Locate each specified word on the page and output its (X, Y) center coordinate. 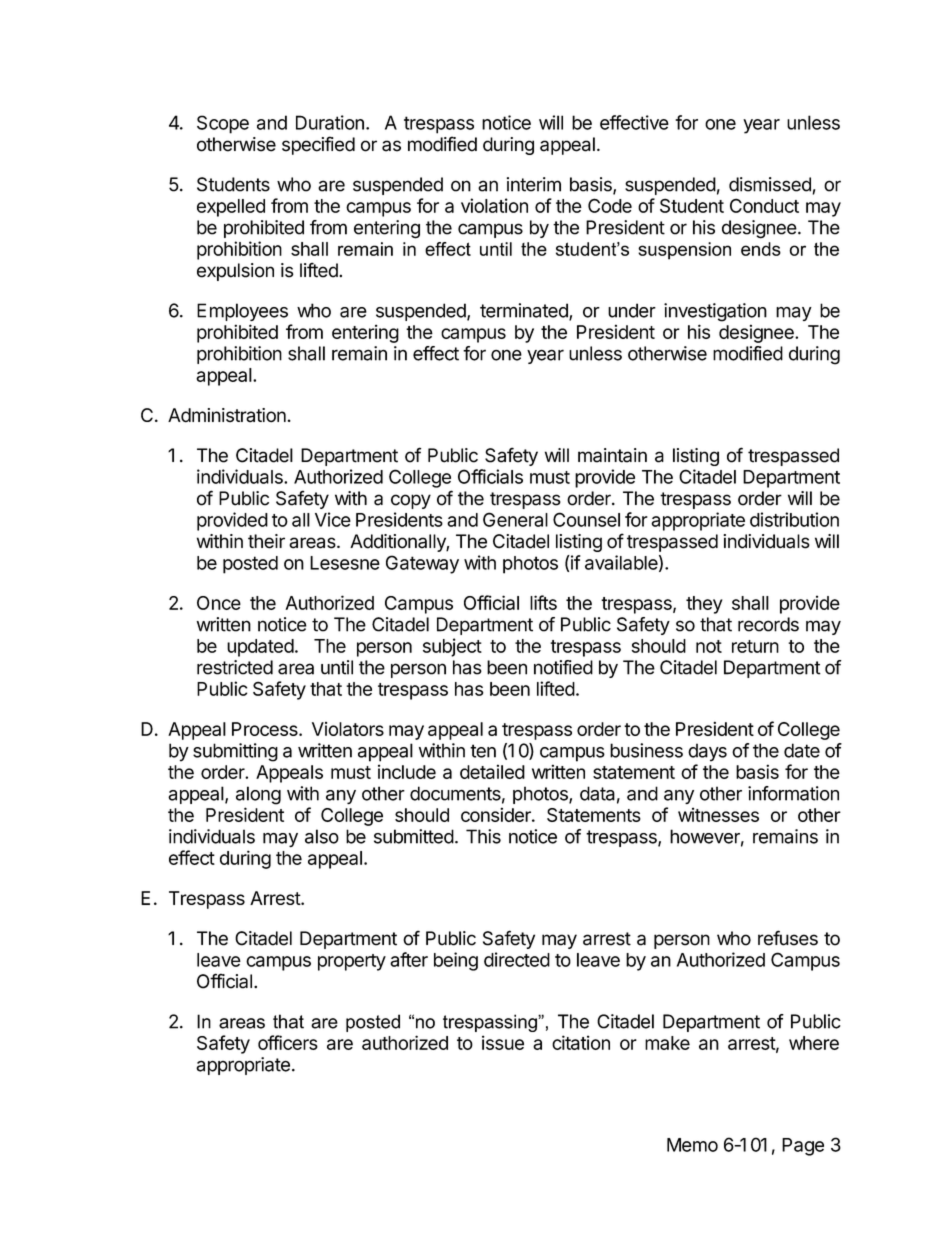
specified (318, 145)
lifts (543, 602)
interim (534, 184)
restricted (235, 667)
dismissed (770, 184)
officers (288, 1042)
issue (503, 1042)
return (755, 646)
